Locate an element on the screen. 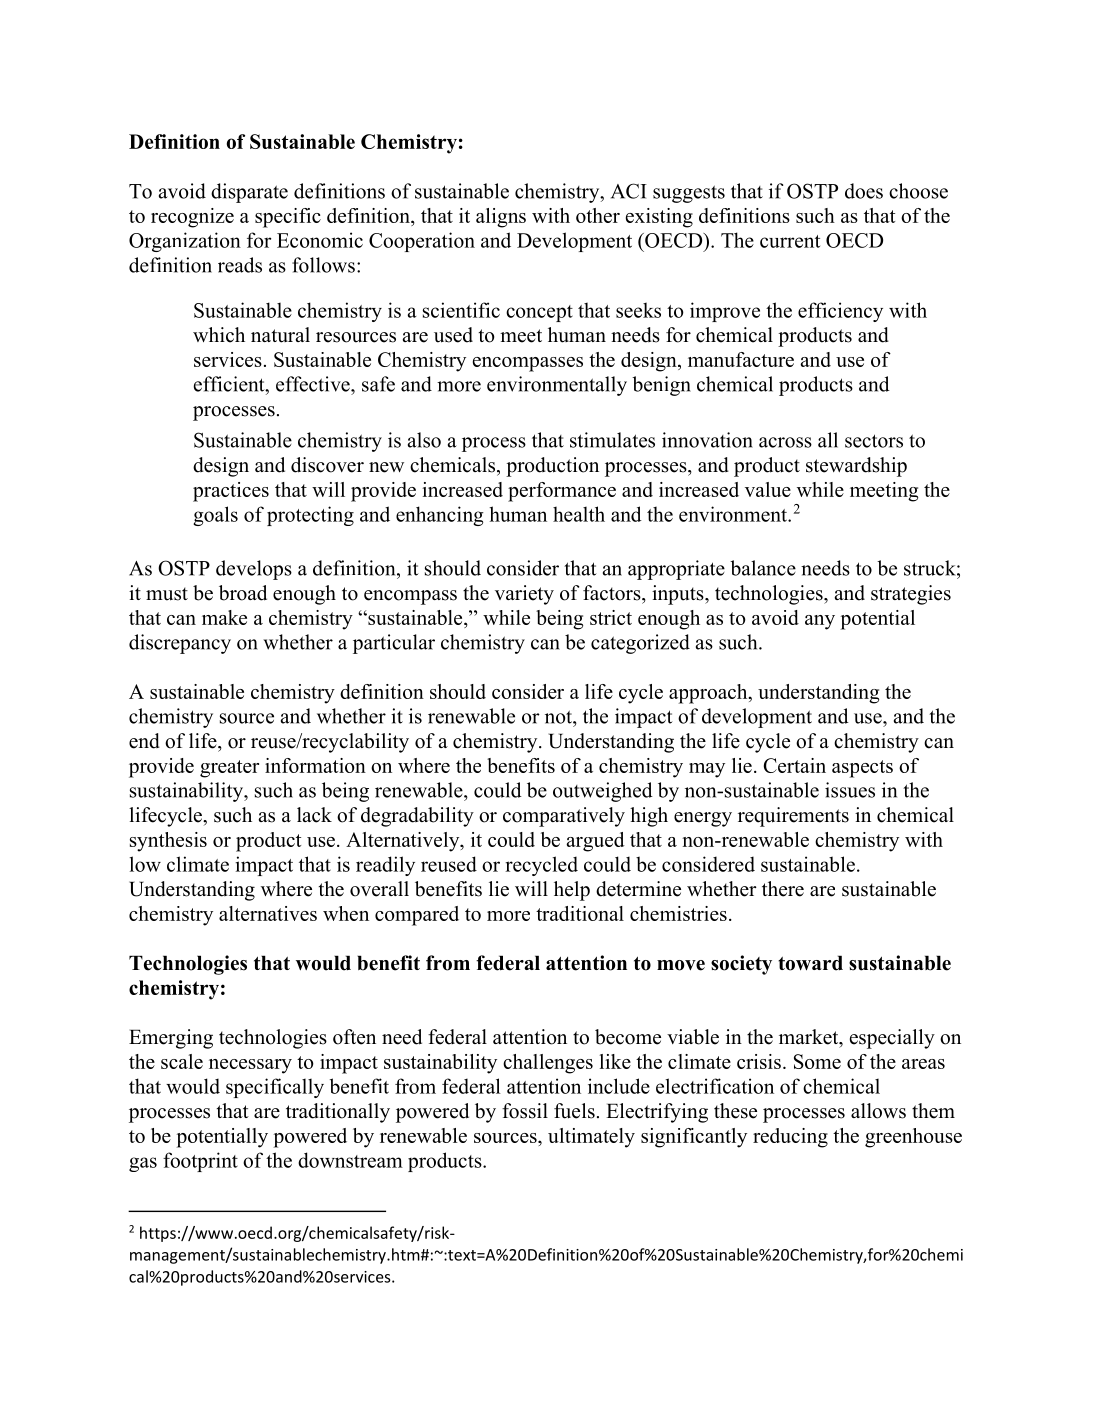  goals is located at coordinates (215, 516).
